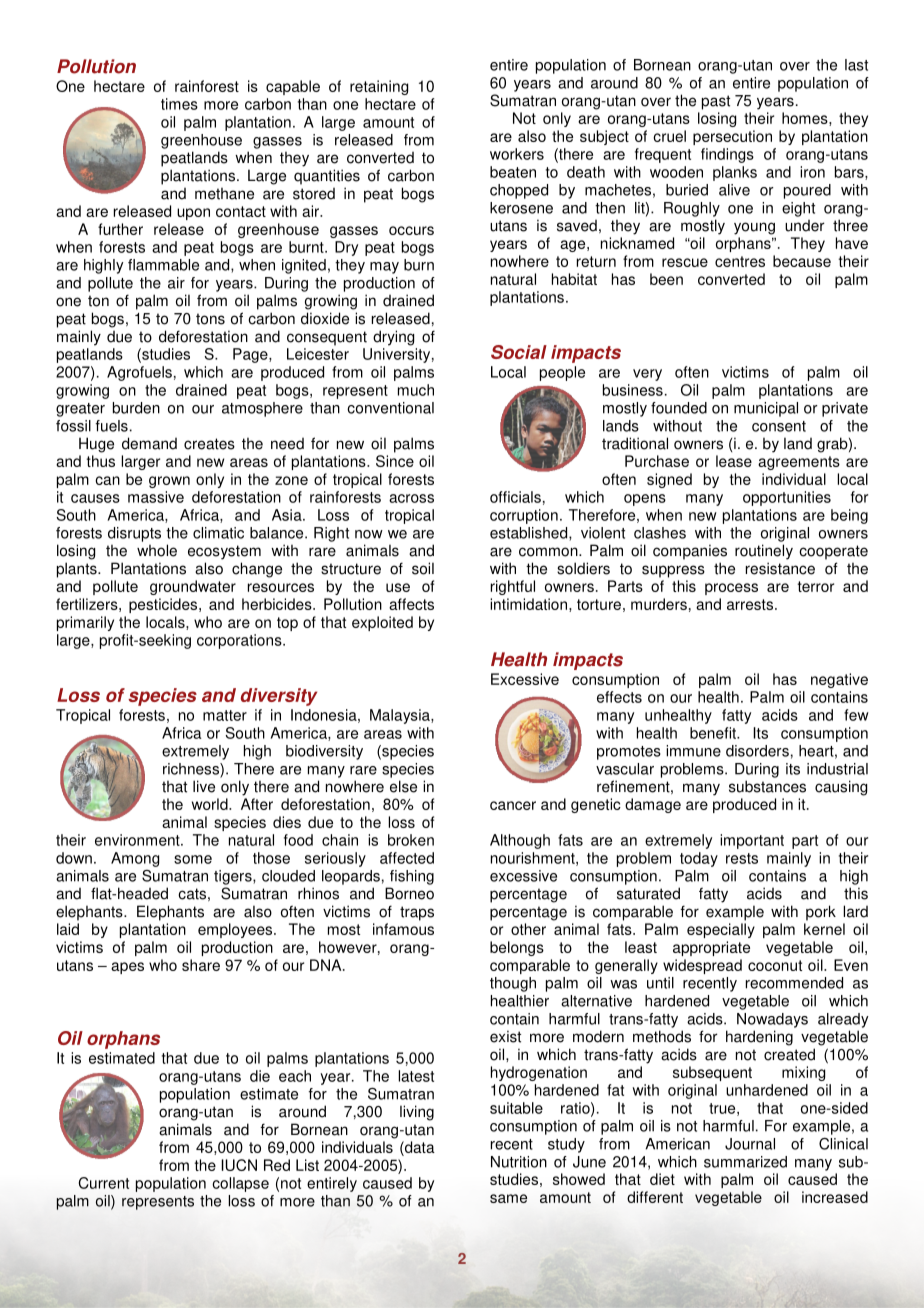 The width and height of the page is (924, 1308). I want to click on times, so click(179, 104).
